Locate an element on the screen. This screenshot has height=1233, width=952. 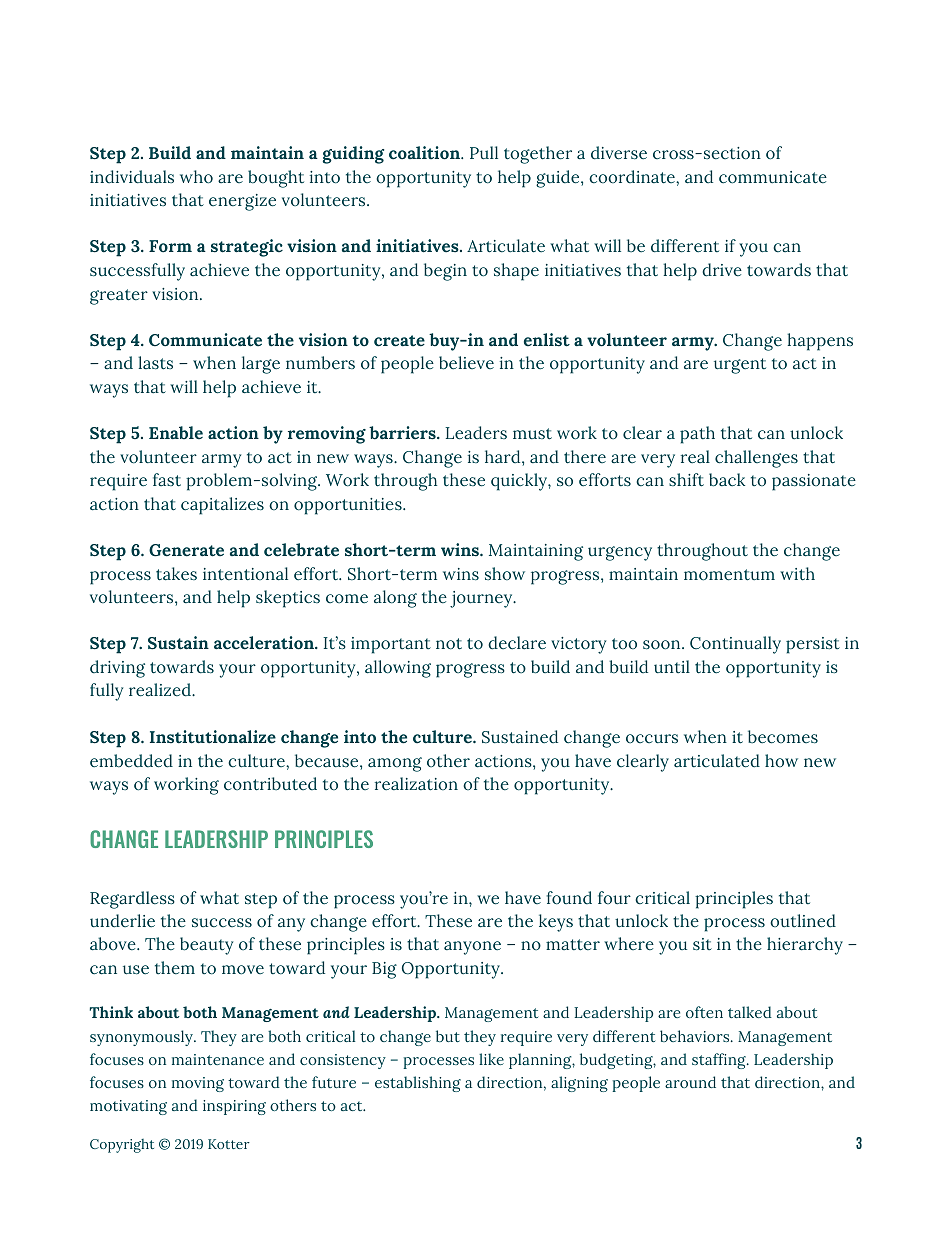
barriers is located at coordinates (403, 433).
